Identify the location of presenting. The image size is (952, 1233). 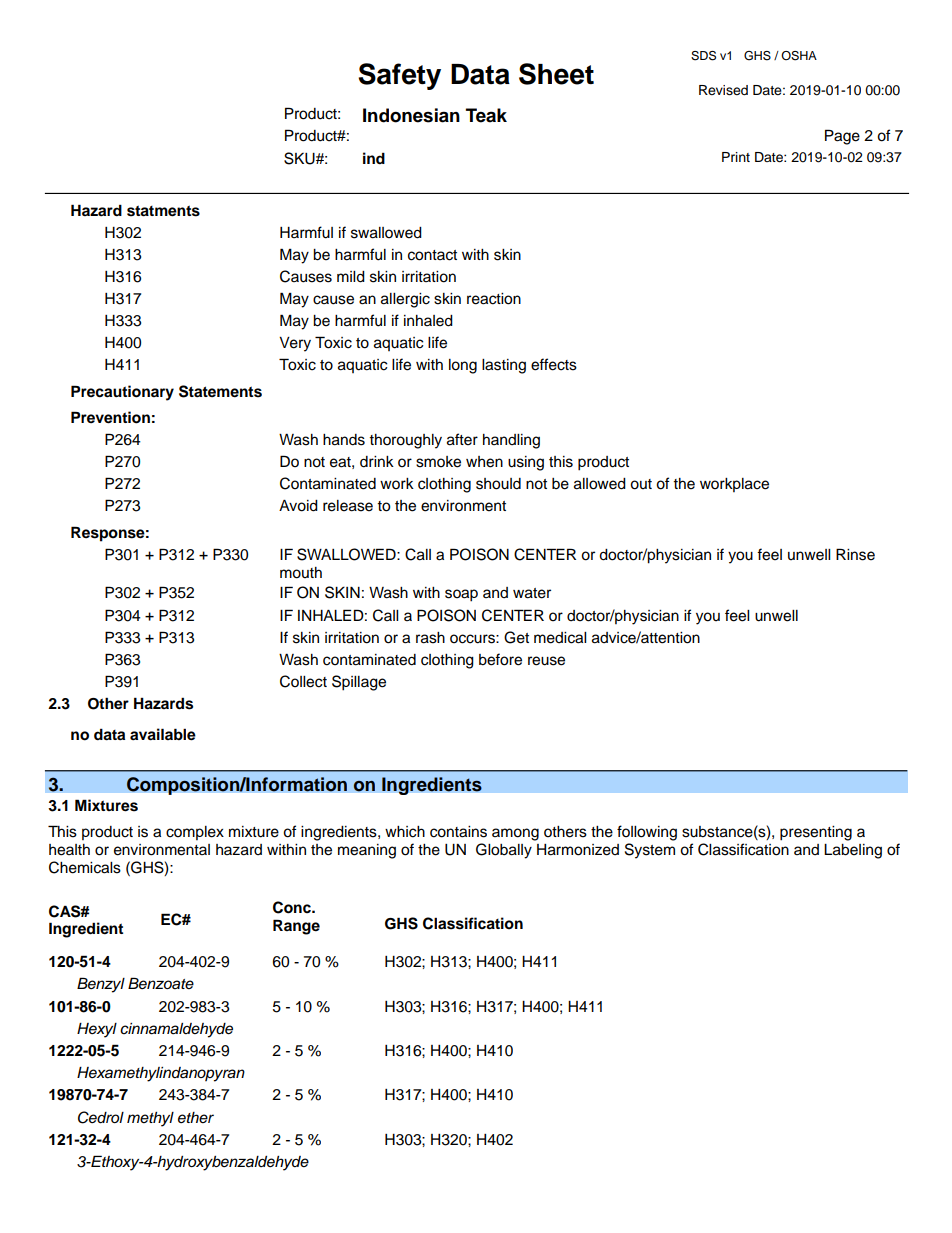
(816, 833).
